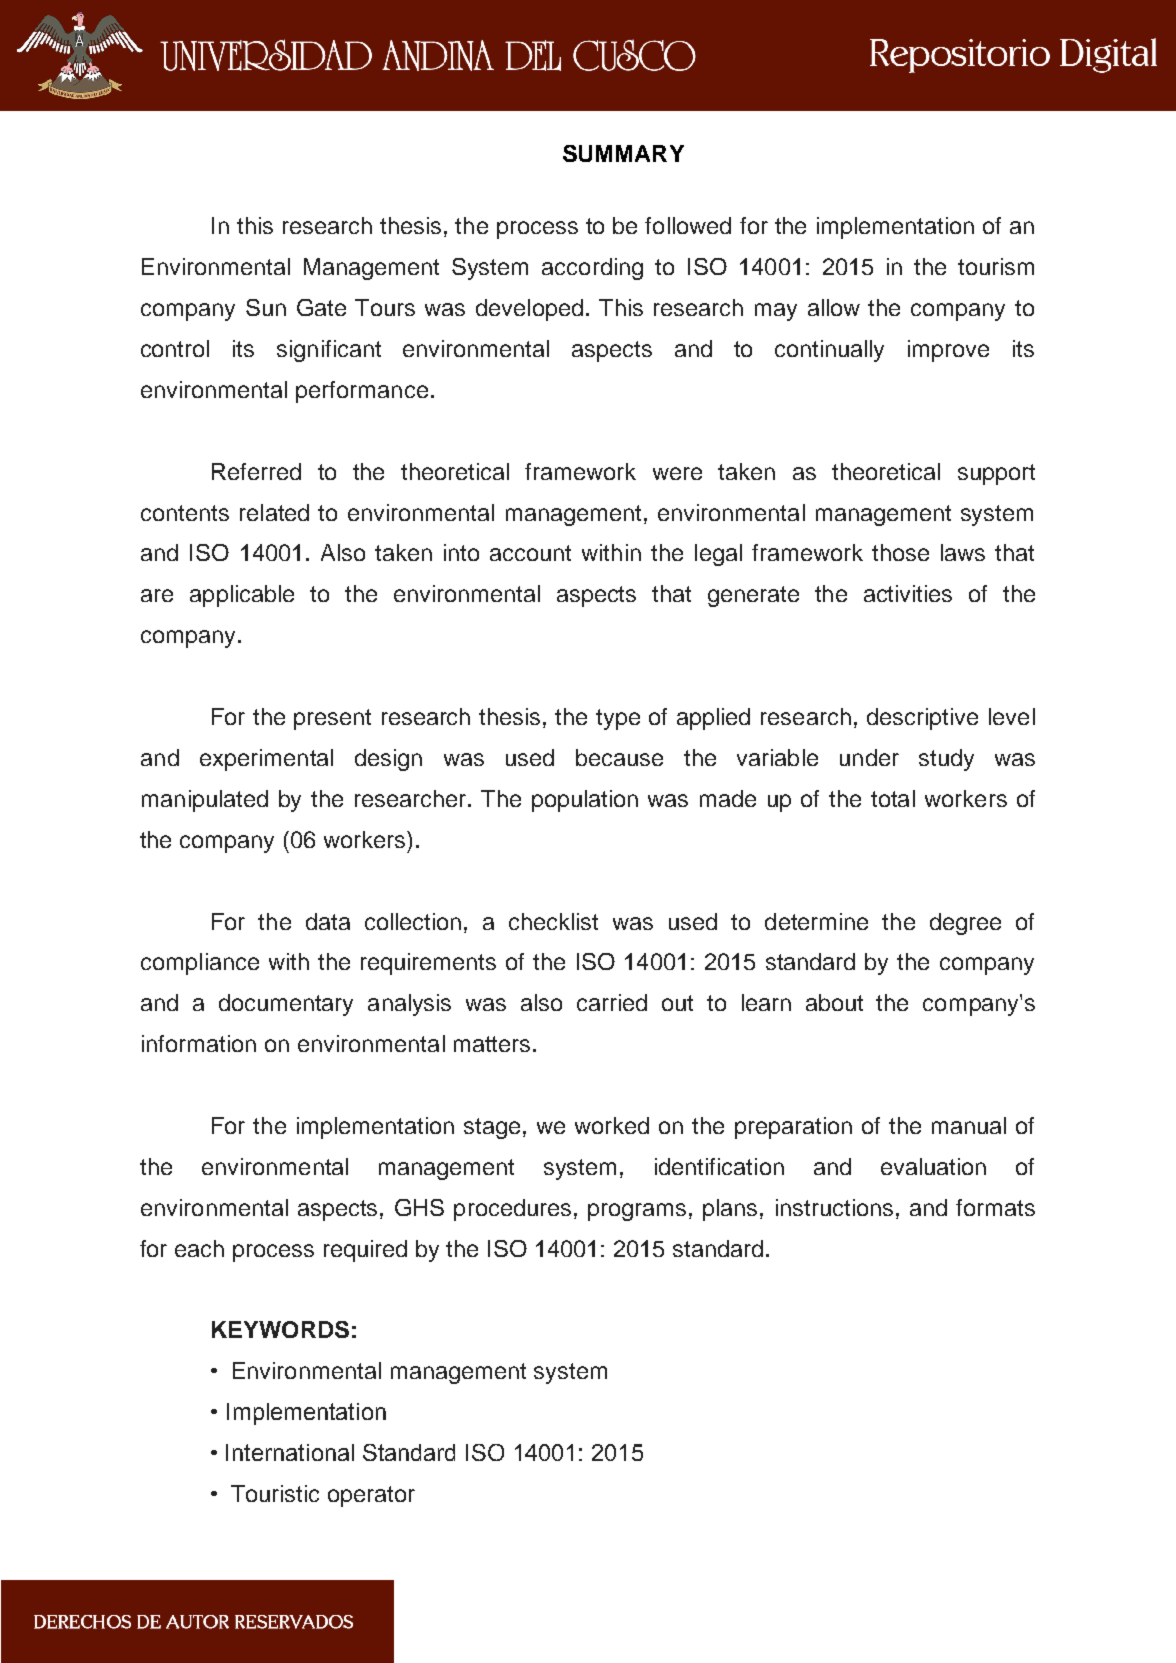  What do you see at coordinates (996, 266) in the screenshot?
I see `tourism` at bounding box center [996, 266].
